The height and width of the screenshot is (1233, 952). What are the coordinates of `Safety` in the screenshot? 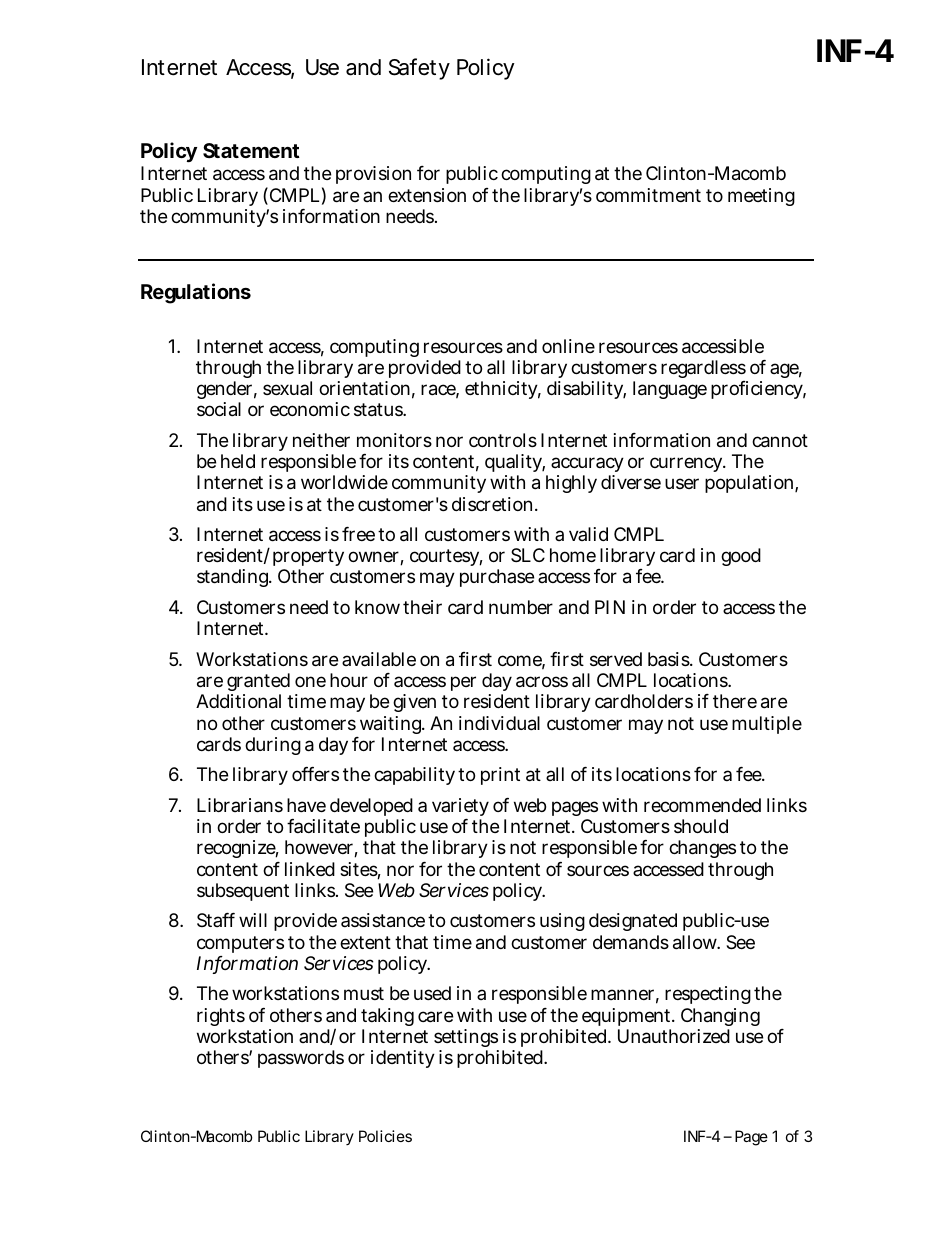 It's located at (419, 69).
